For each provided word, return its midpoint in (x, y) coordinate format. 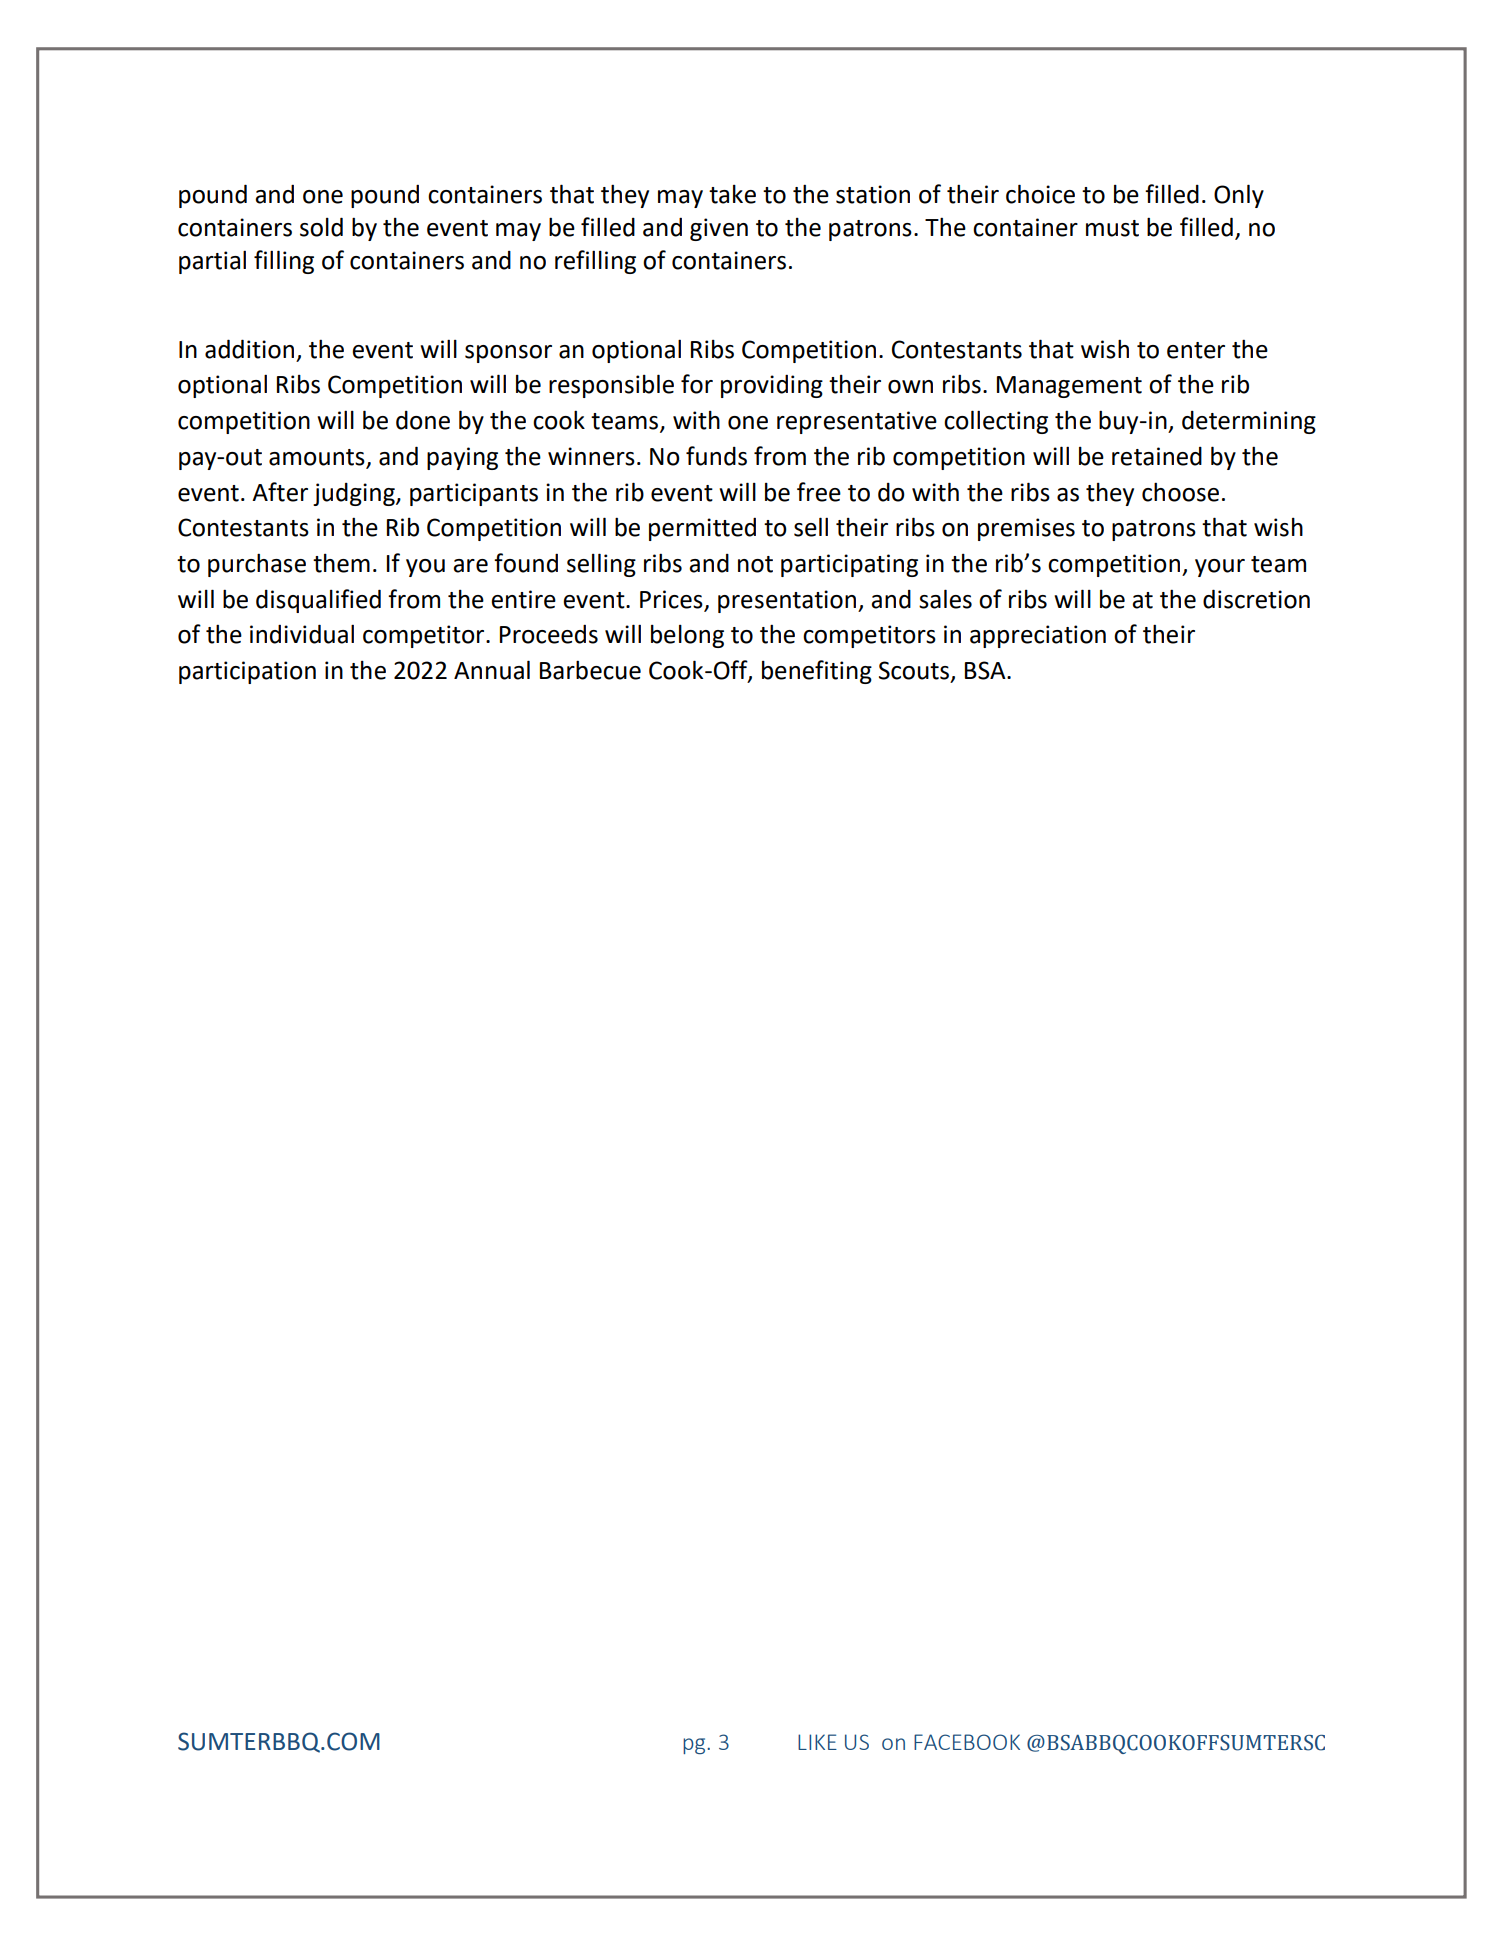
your (1220, 568)
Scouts (914, 670)
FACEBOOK (967, 1742)
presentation (788, 601)
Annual (492, 670)
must (1112, 228)
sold (321, 227)
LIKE (817, 1742)
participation (247, 672)
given (719, 229)
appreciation (1038, 636)
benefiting (817, 672)
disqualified (318, 601)
